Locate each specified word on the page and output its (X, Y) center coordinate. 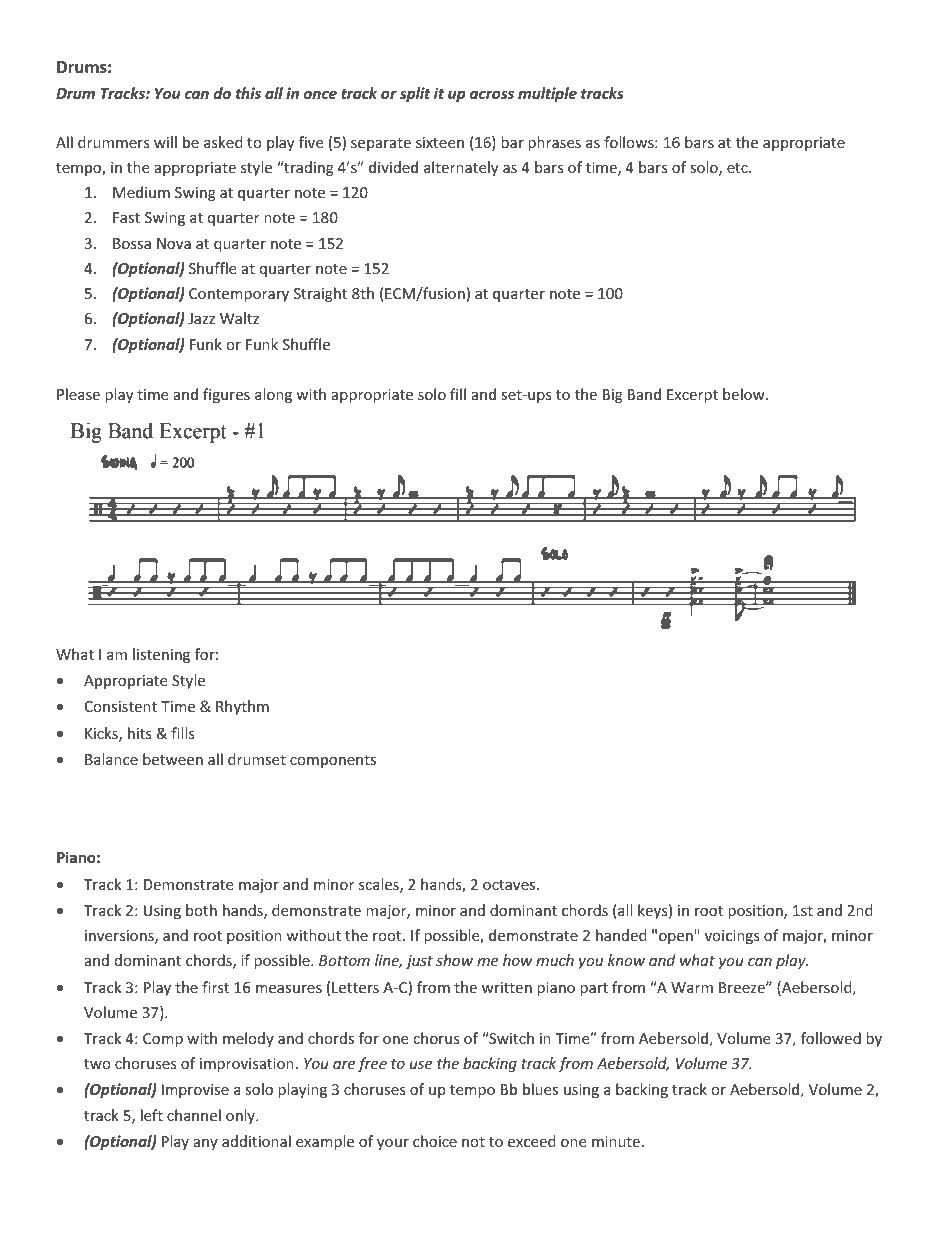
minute (616, 1141)
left (152, 1115)
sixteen (440, 142)
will (165, 142)
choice (435, 1141)
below (745, 394)
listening (161, 655)
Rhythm (242, 707)
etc (738, 168)
